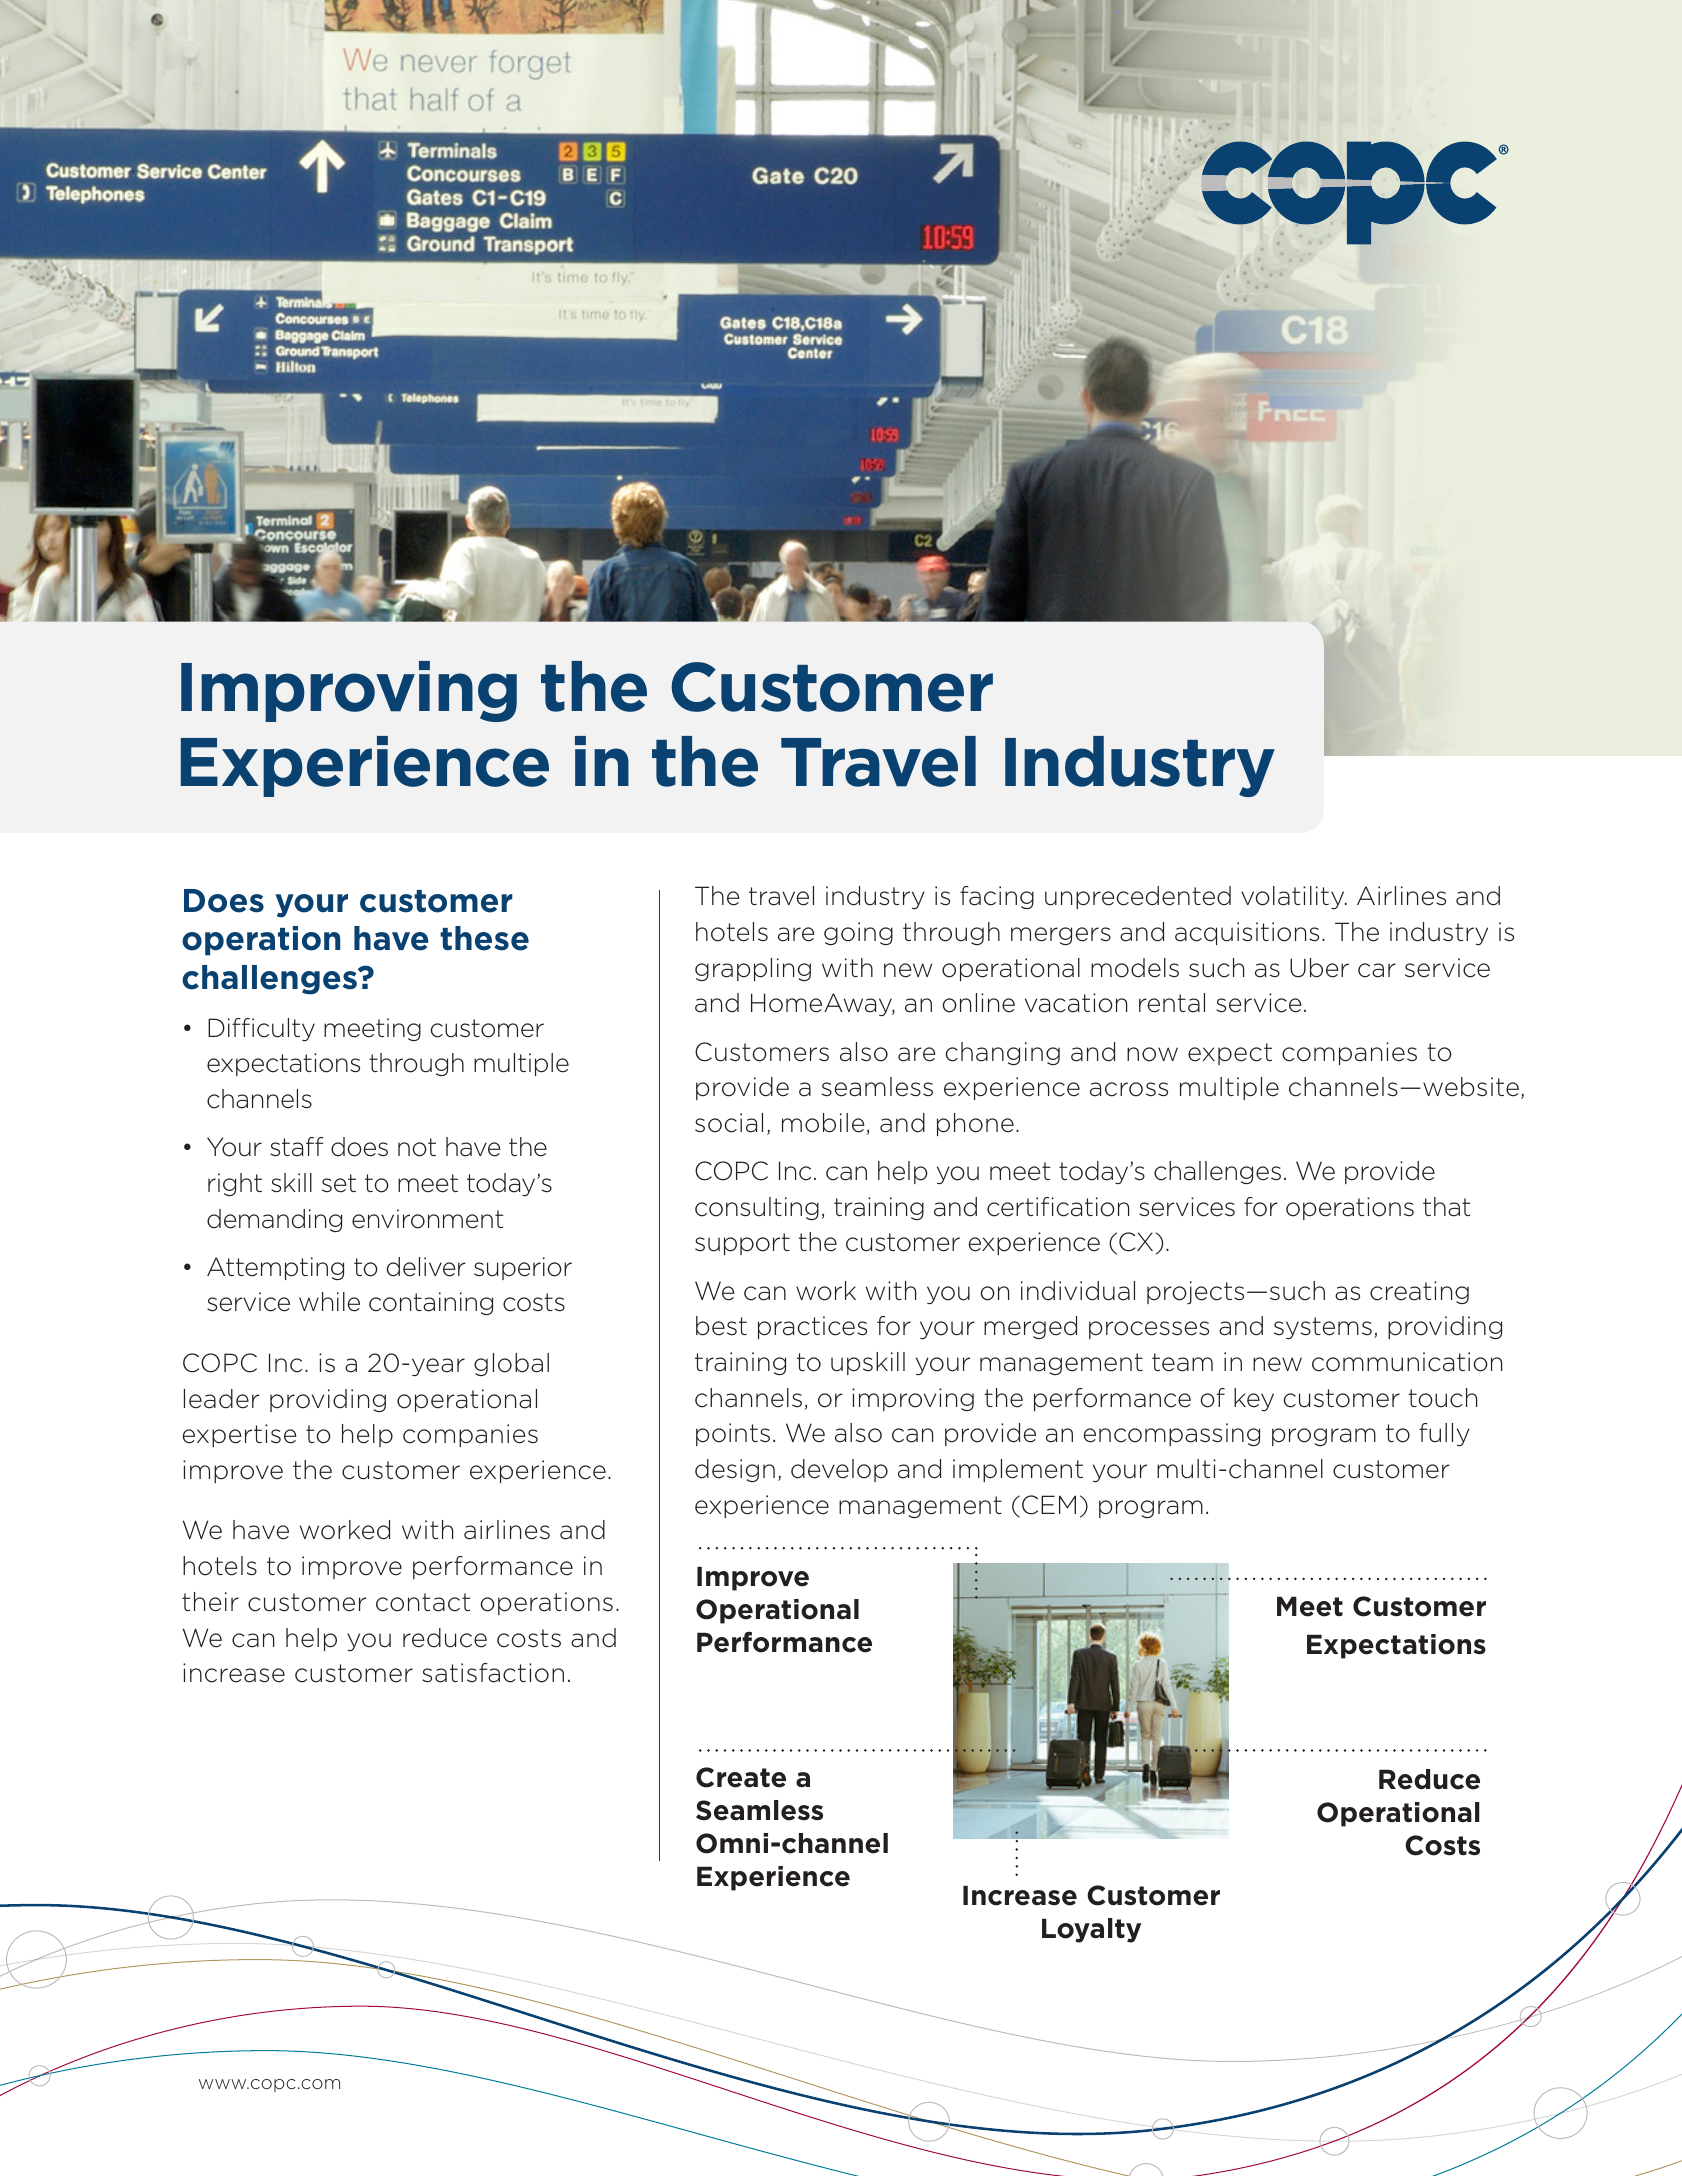  I want to click on develop, so click(839, 1470).
